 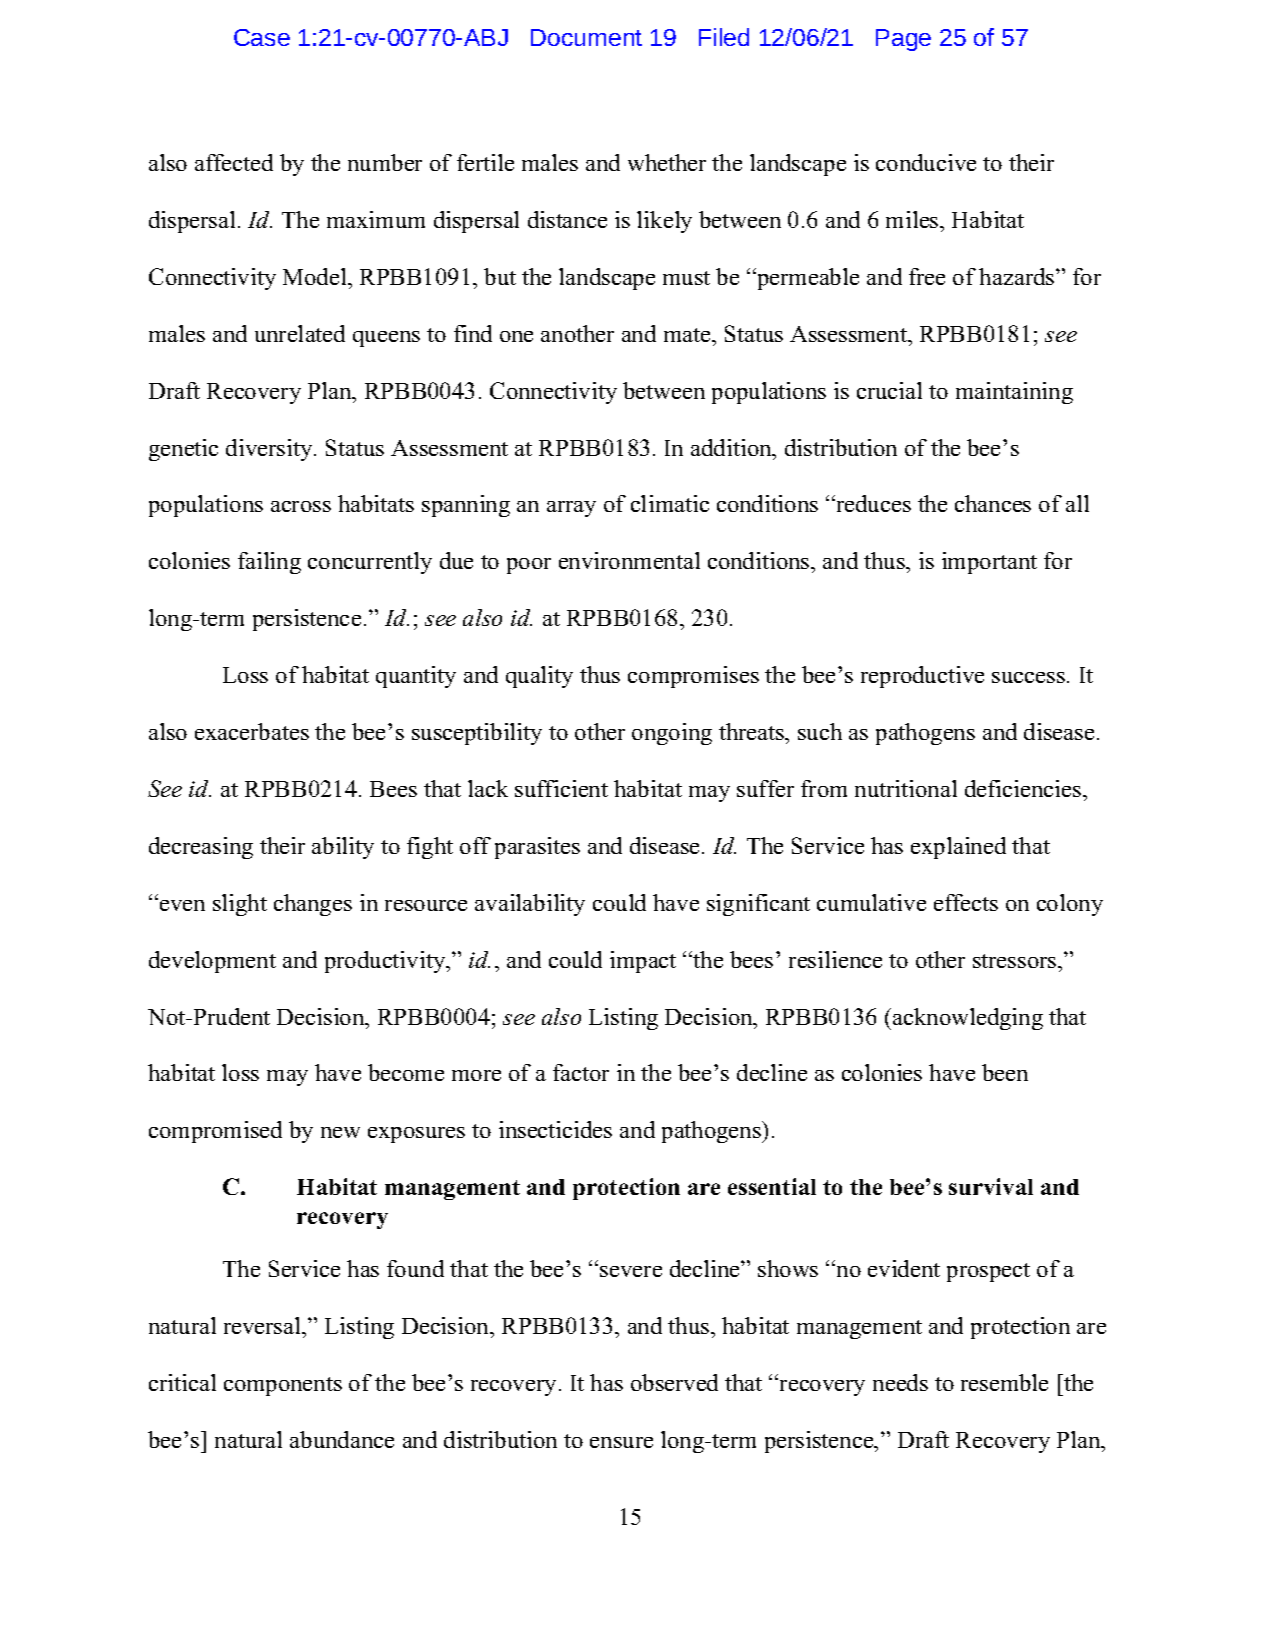 What do you see at coordinates (674, 1382) in the image?
I see `observed` at bounding box center [674, 1382].
